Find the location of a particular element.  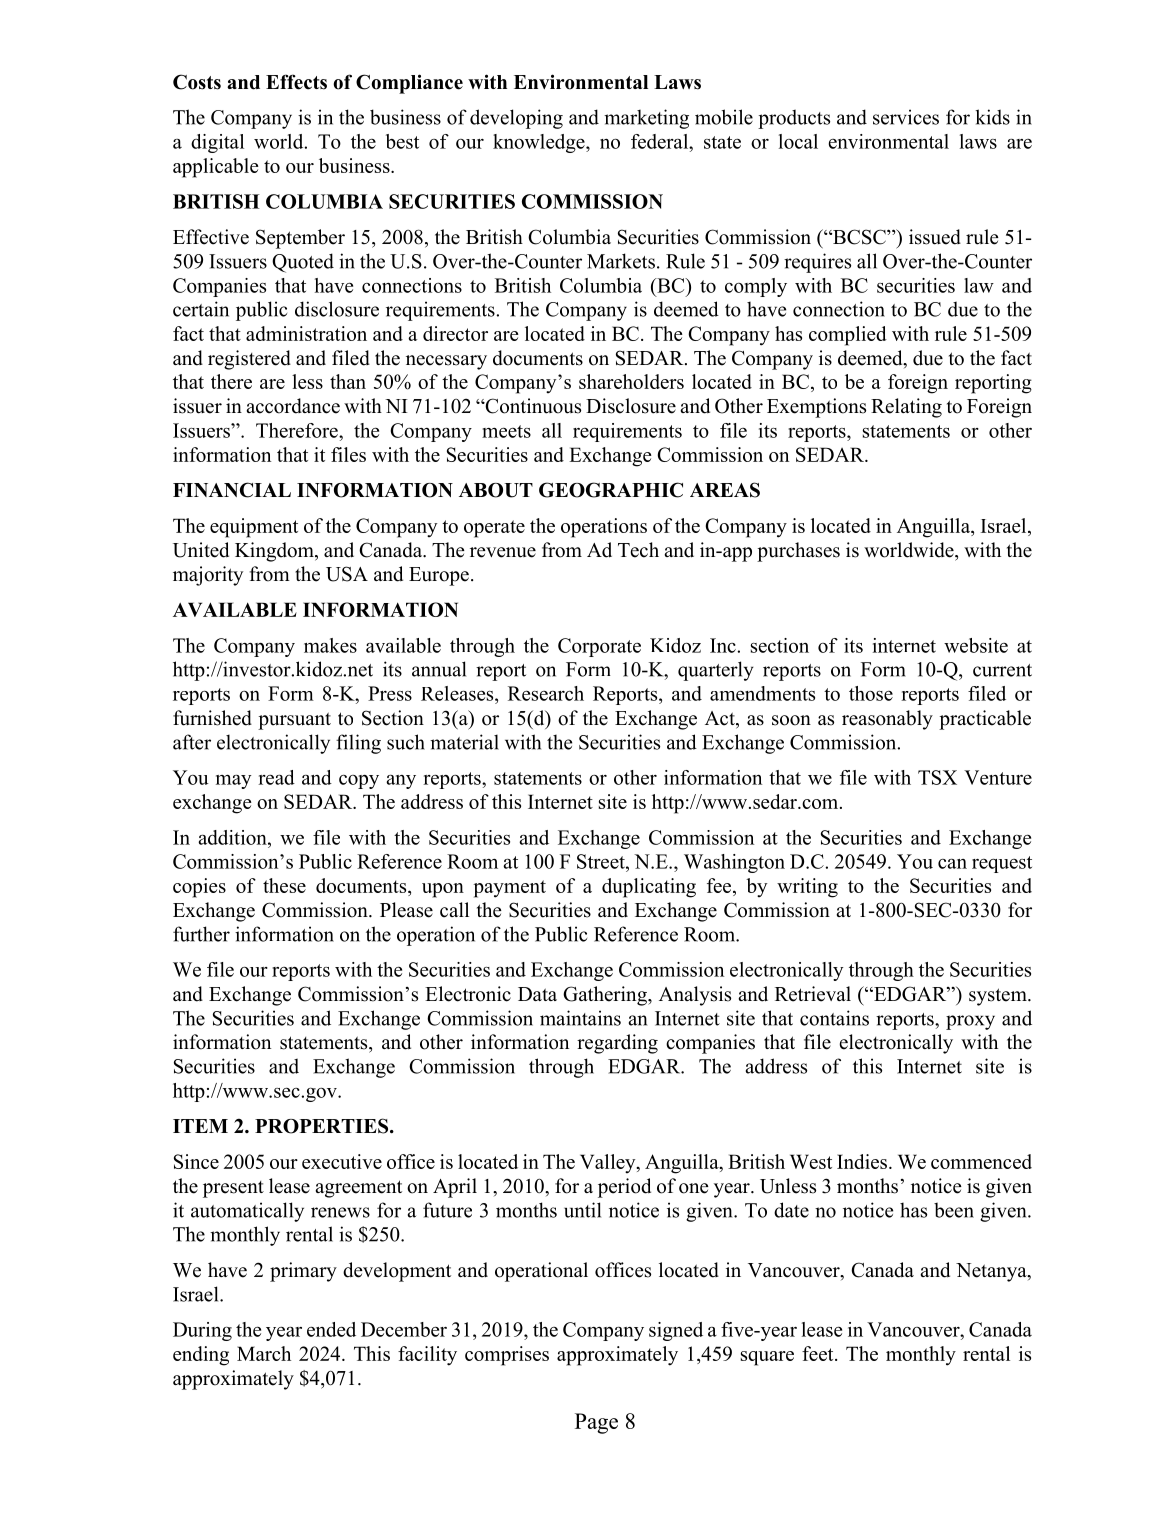

contains is located at coordinates (834, 1018).
